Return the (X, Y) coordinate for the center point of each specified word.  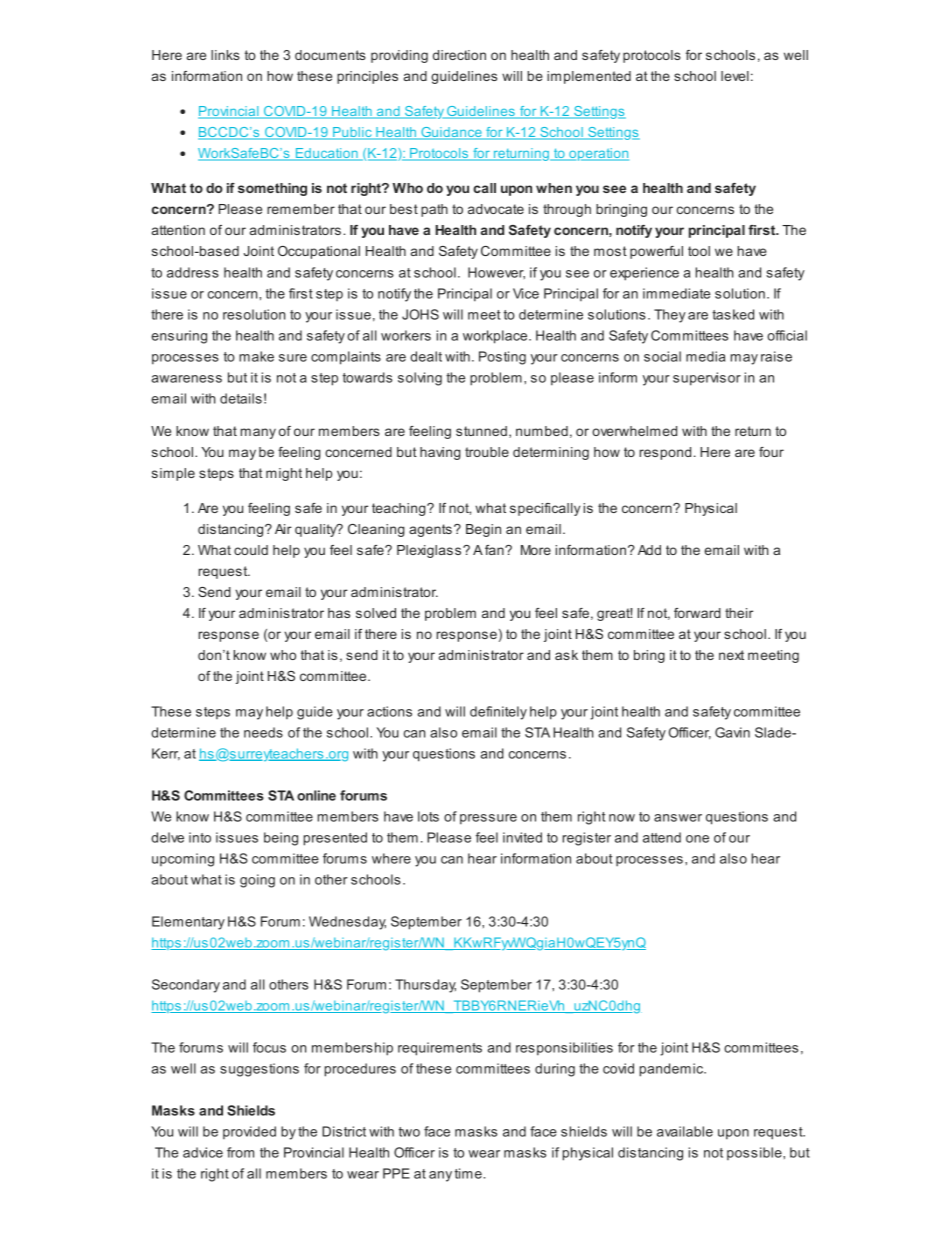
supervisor (707, 379)
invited (522, 837)
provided (249, 1132)
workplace (495, 337)
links (225, 55)
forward (697, 613)
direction (459, 55)
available (685, 1131)
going (257, 881)
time (468, 1173)
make (256, 356)
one (697, 839)
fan (495, 550)
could (251, 550)
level (735, 76)
